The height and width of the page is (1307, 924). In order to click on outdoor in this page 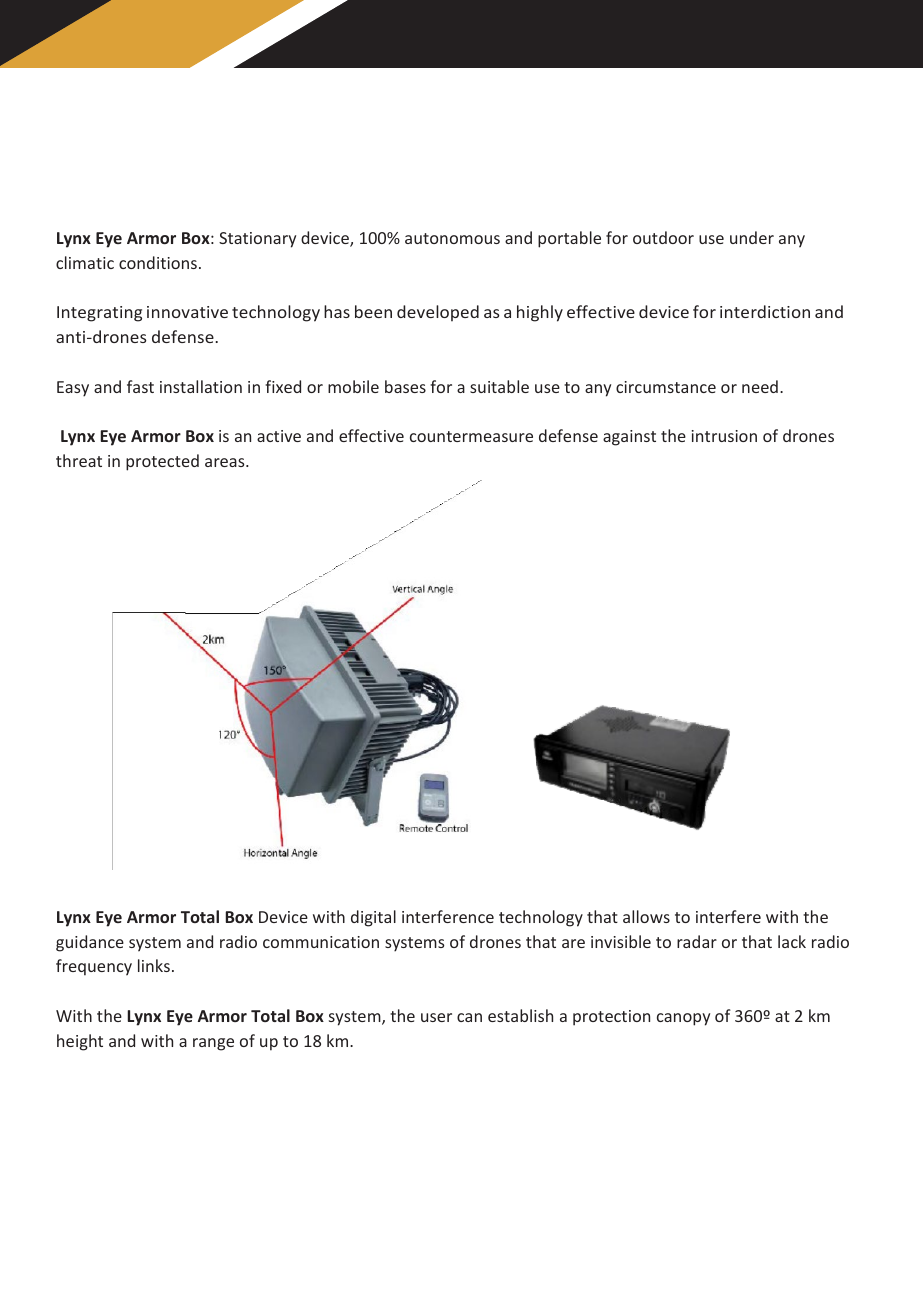, I will do `click(663, 237)`.
